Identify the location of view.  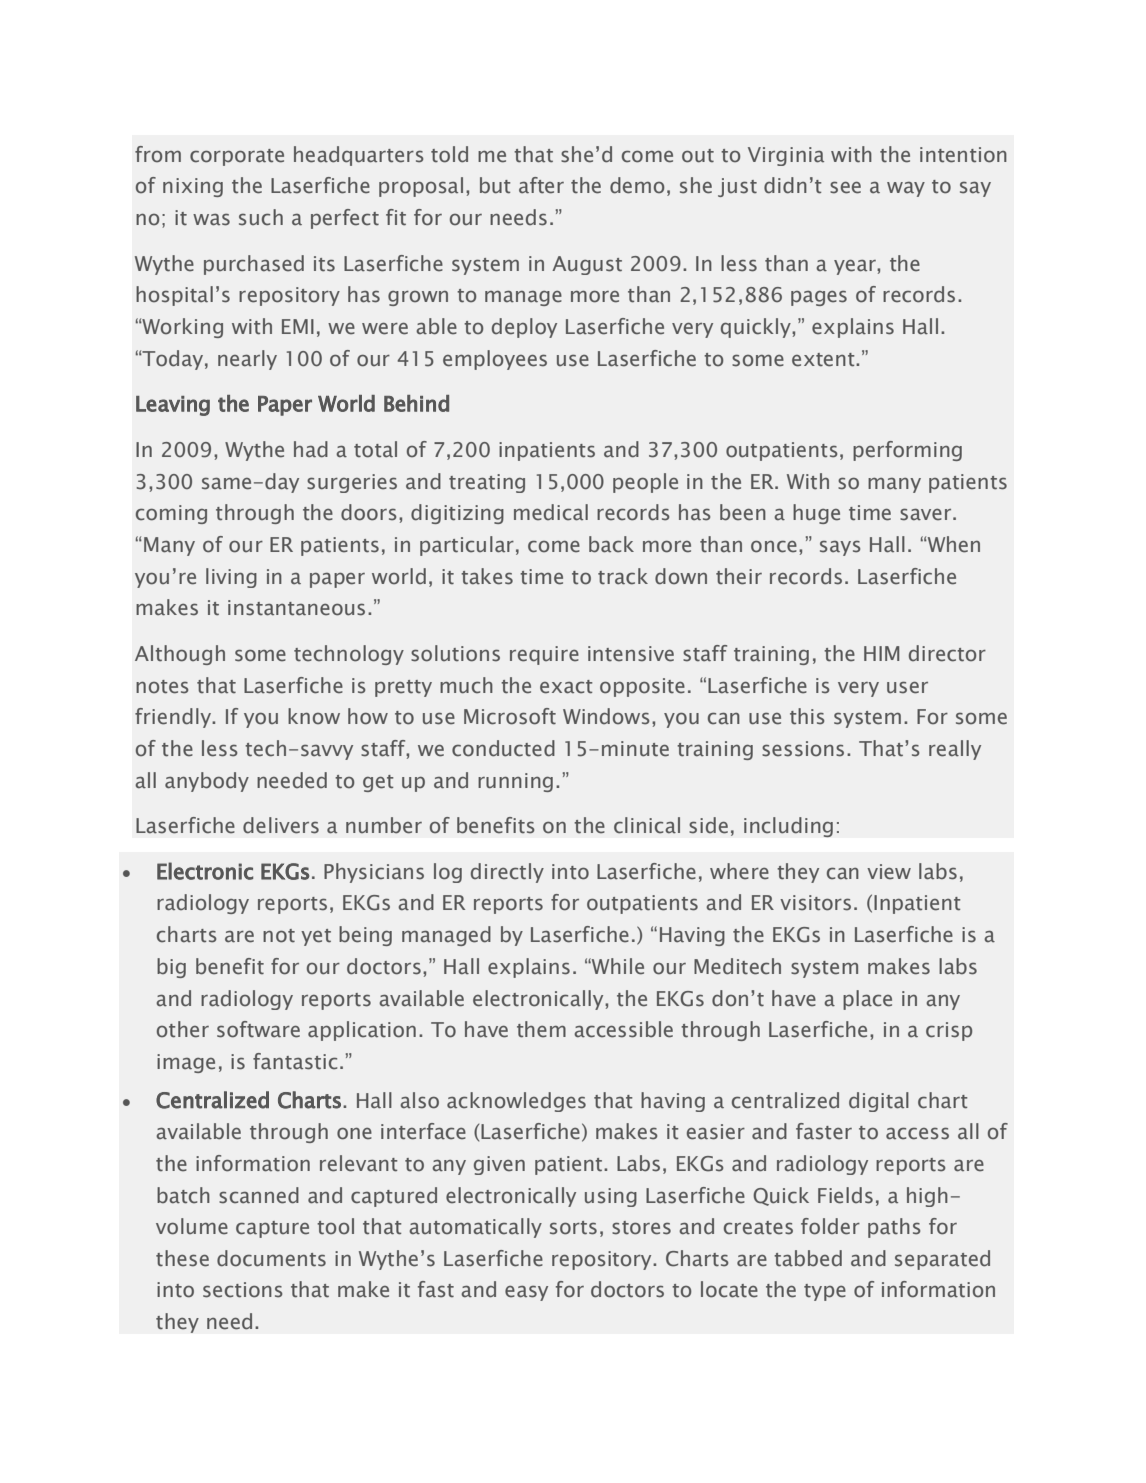
(889, 872).
